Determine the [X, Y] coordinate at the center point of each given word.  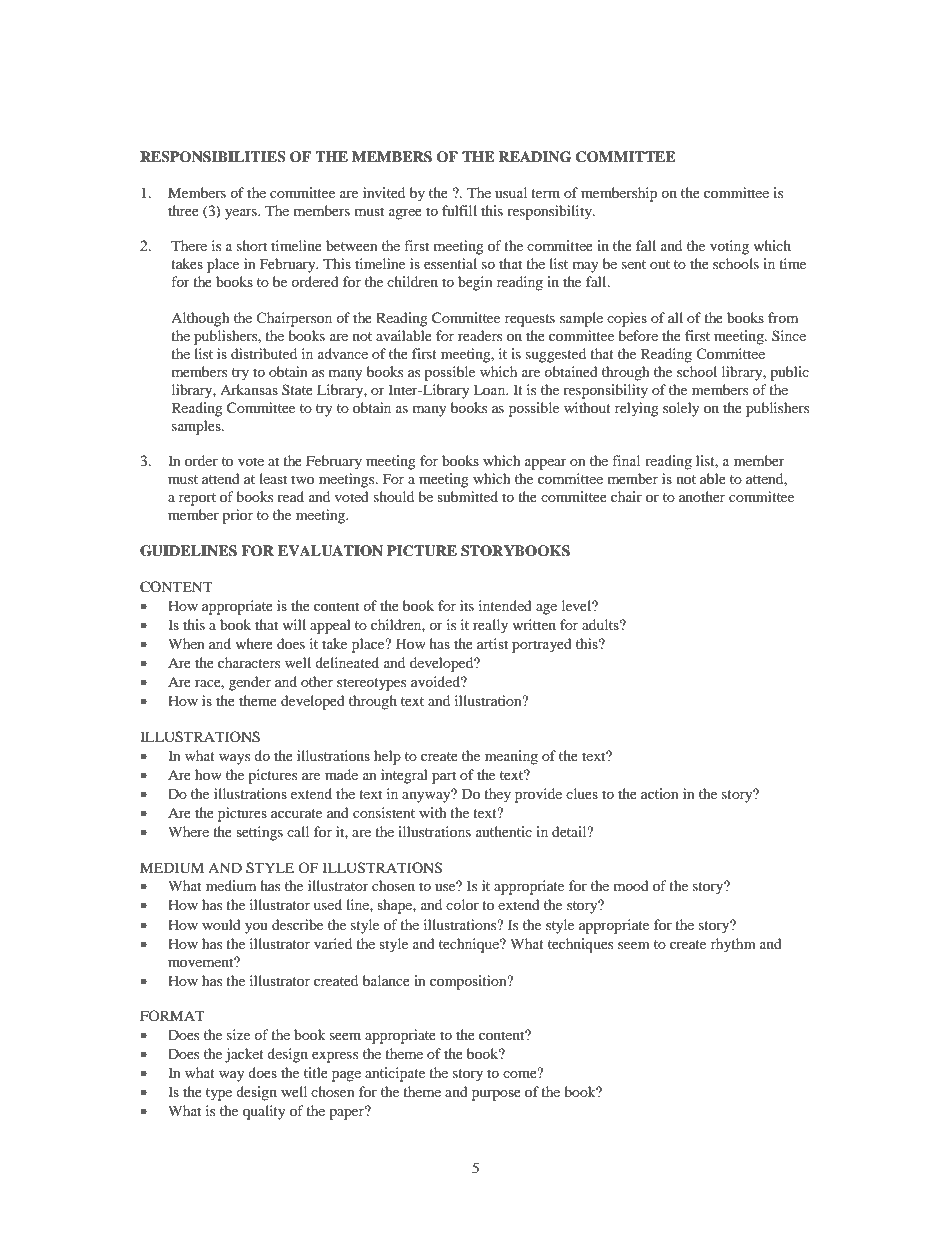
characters [249, 662]
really [490, 626]
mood [631, 885]
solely [681, 409]
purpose [496, 1095]
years [242, 214]
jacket [244, 1055]
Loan [490, 389]
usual [511, 192]
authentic [504, 831]
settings [259, 833]
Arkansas [249, 389]
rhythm [733, 945]
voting [729, 247]
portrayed [542, 645]
